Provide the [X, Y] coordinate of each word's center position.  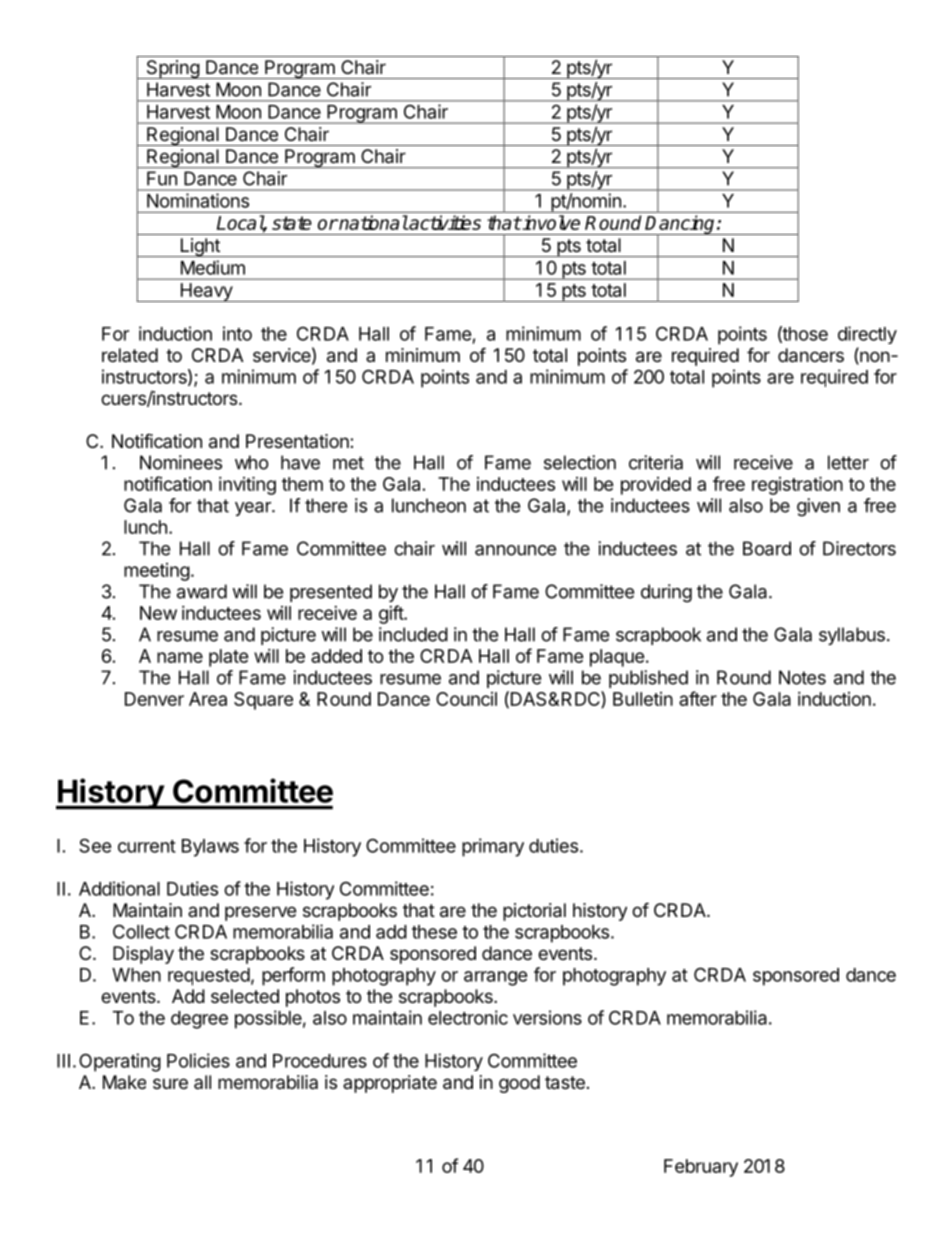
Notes [802, 677]
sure [170, 1083]
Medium [213, 267]
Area [208, 699]
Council [466, 699]
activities [444, 222]
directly [867, 335]
